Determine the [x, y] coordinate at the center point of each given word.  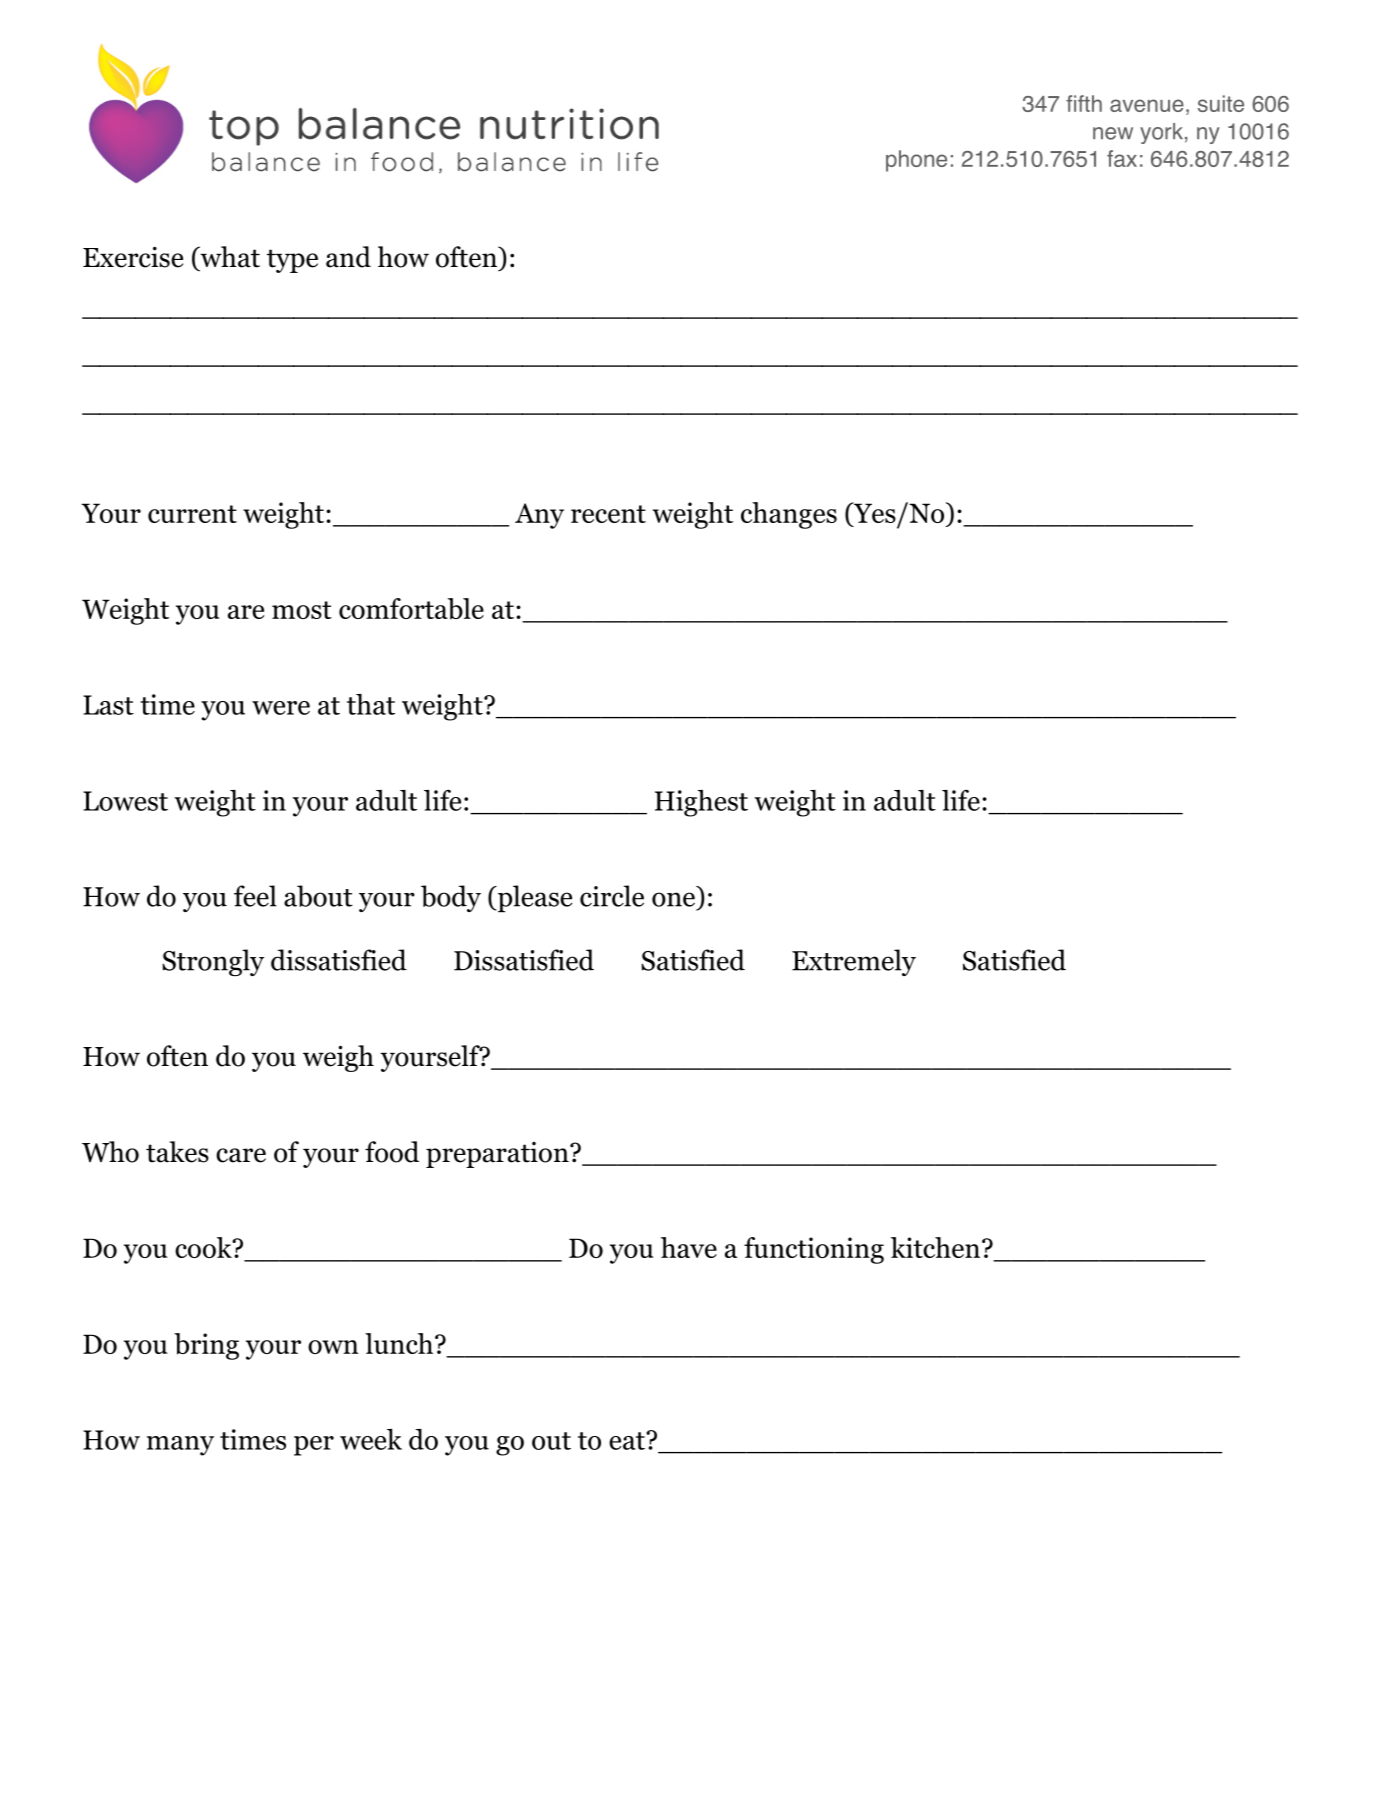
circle [612, 896]
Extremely [854, 962]
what [229, 258]
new [1113, 133]
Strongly [213, 962]
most [302, 610]
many [180, 1446]
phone [916, 161]
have [689, 1247]
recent [608, 514]
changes [789, 515]
